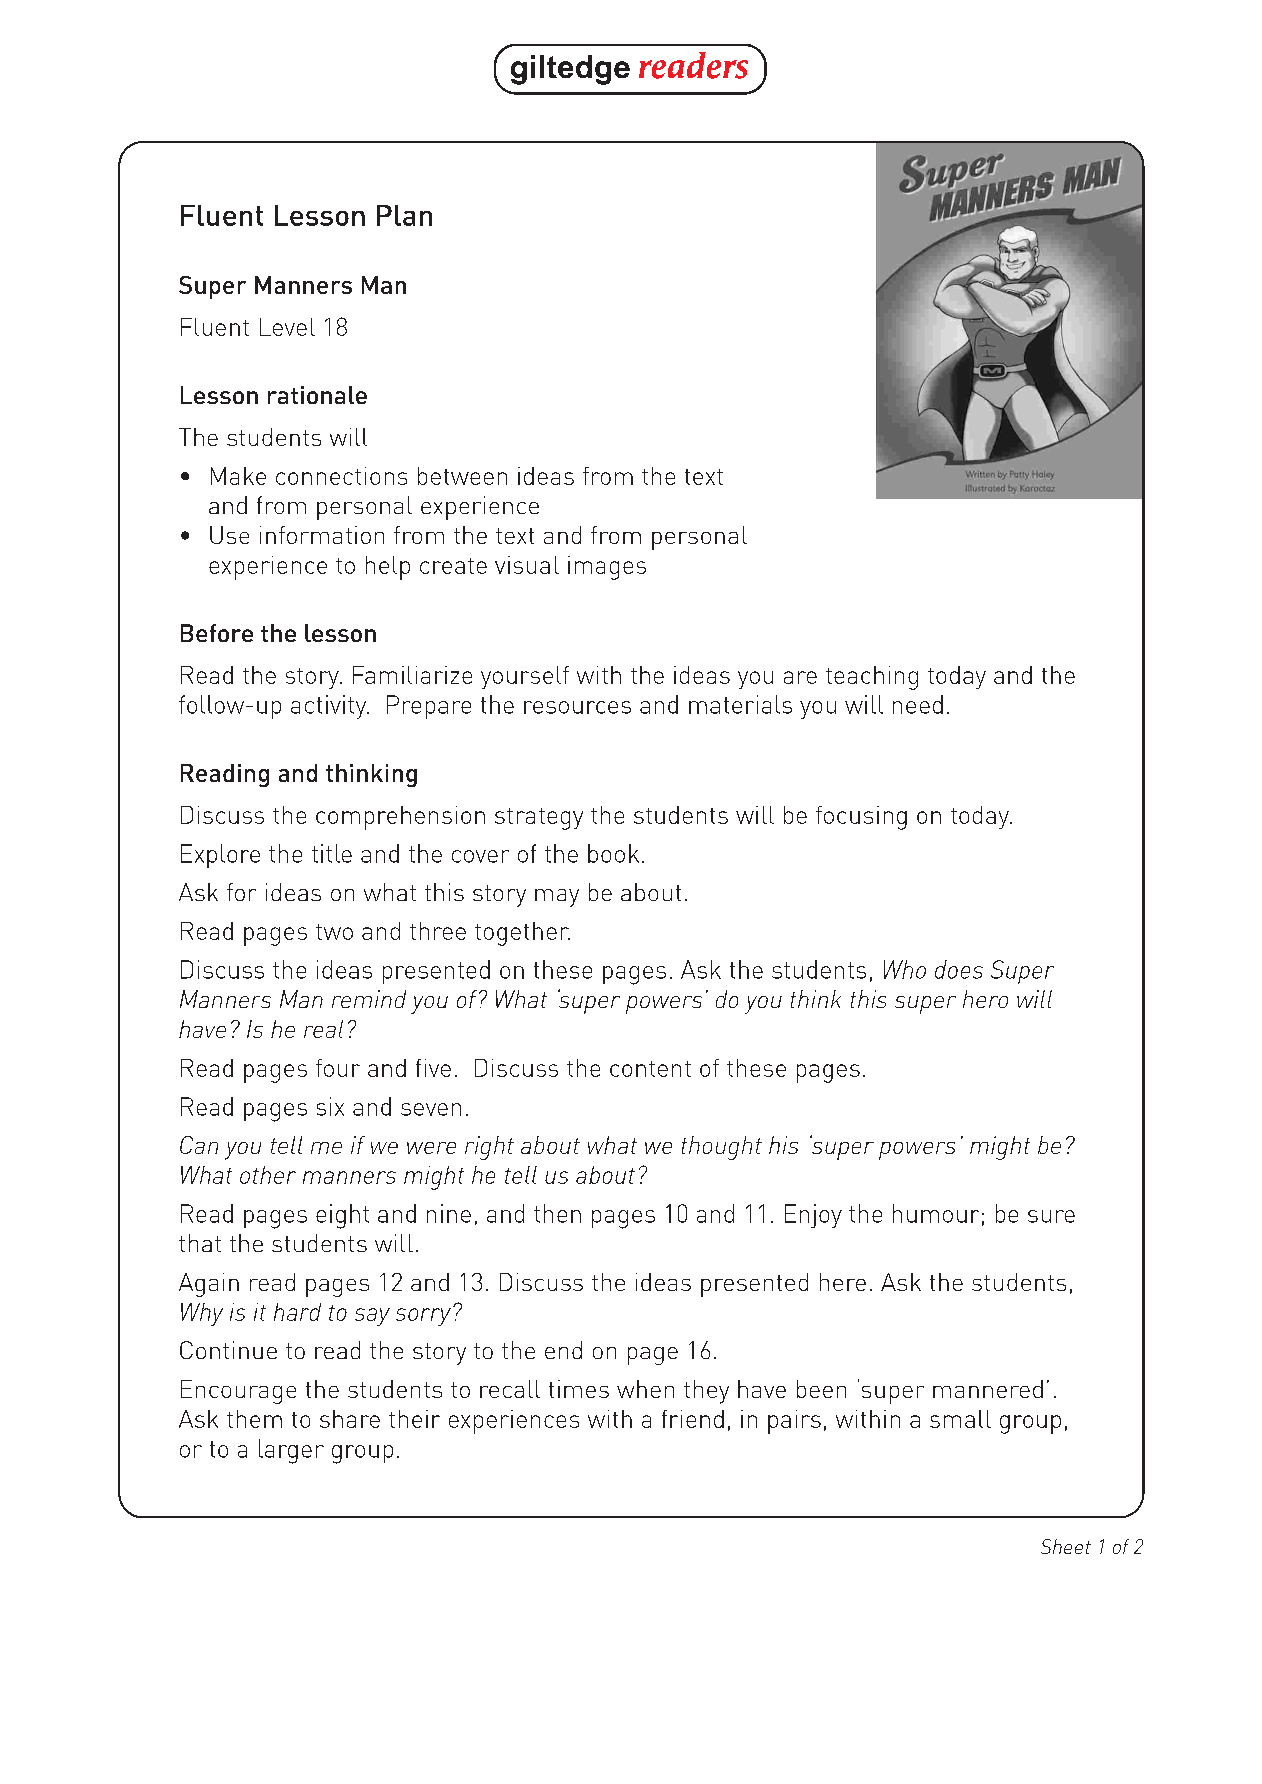  Describe the element at coordinates (959, 969) in the screenshot. I see `does` at that location.
